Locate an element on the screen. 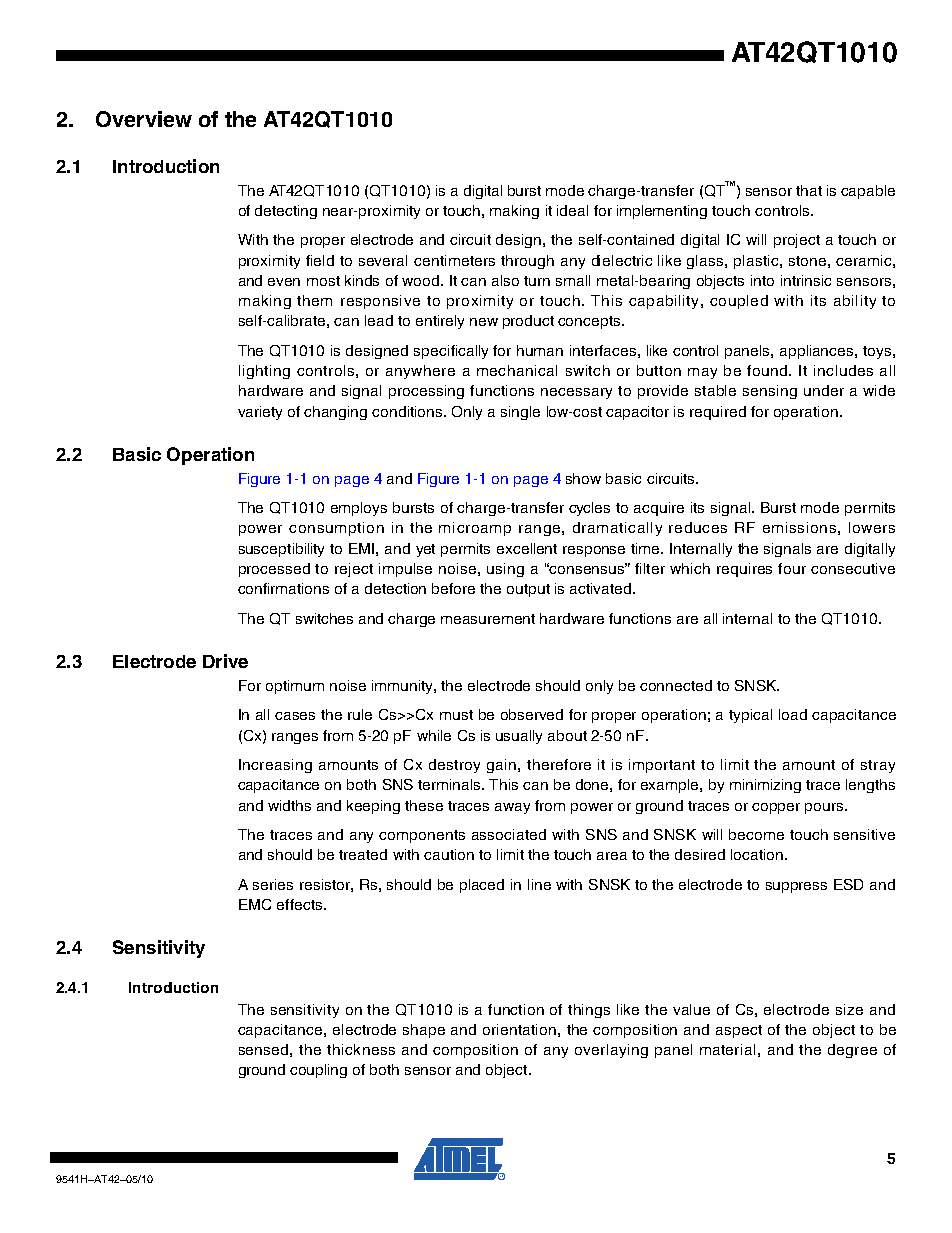  coupling is located at coordinates (318, 1071).
